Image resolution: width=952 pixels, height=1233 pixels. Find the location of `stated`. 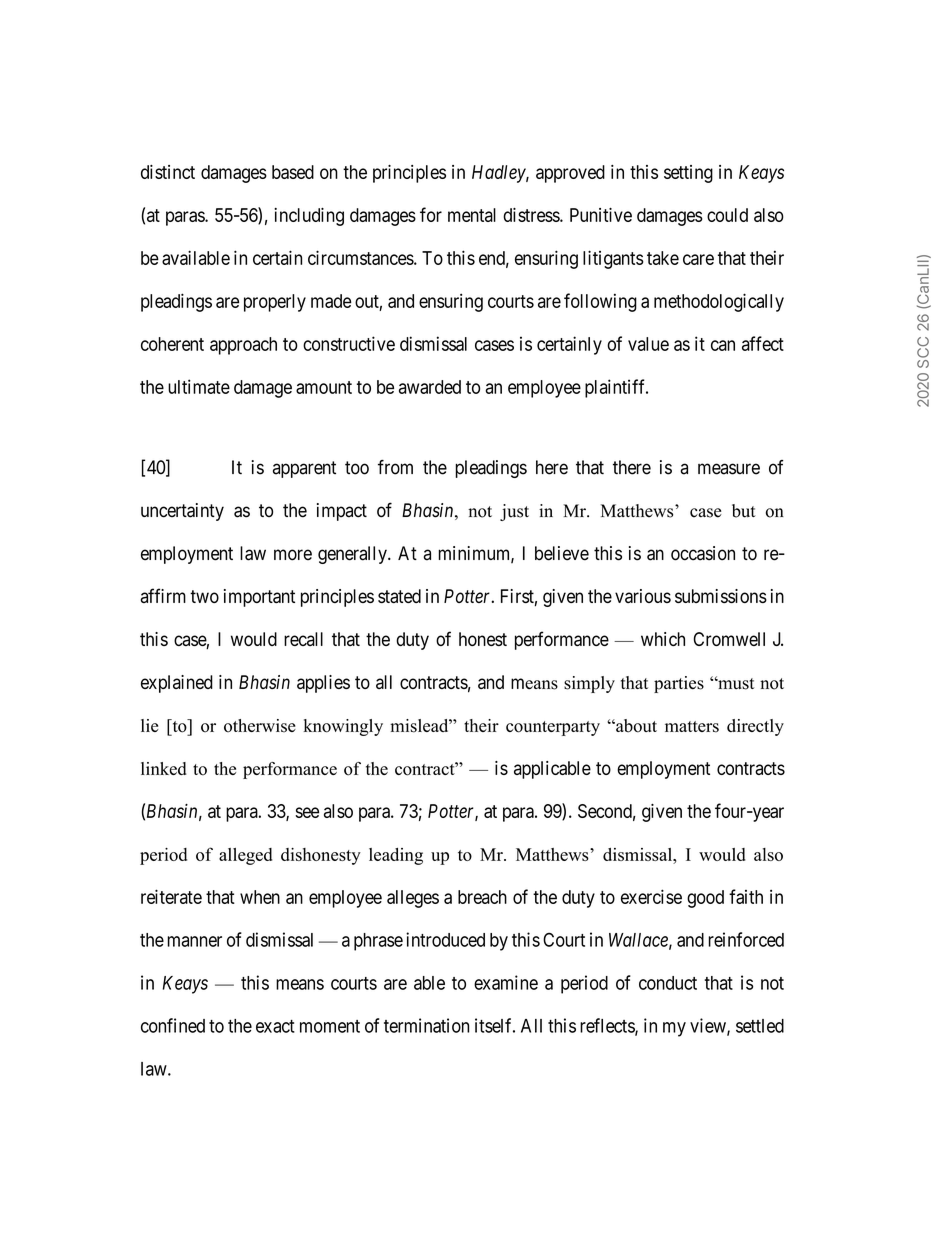

stated is located at coordinates (399, 596).
